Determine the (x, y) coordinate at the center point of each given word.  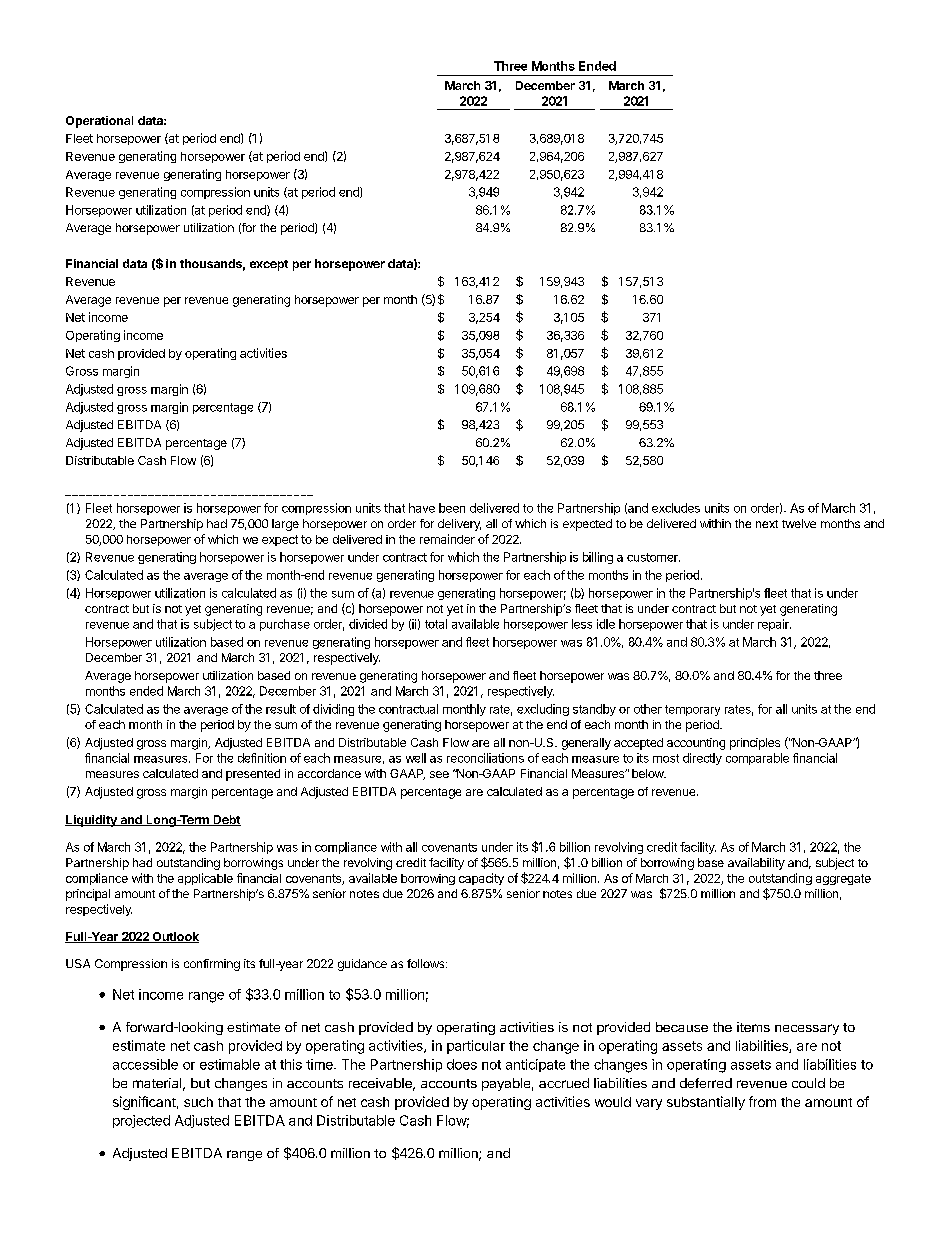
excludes (676, 508)
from (762, 1101)
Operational (99, 122)
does (462, 1064)
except (269, 265)
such (198, 1102)
